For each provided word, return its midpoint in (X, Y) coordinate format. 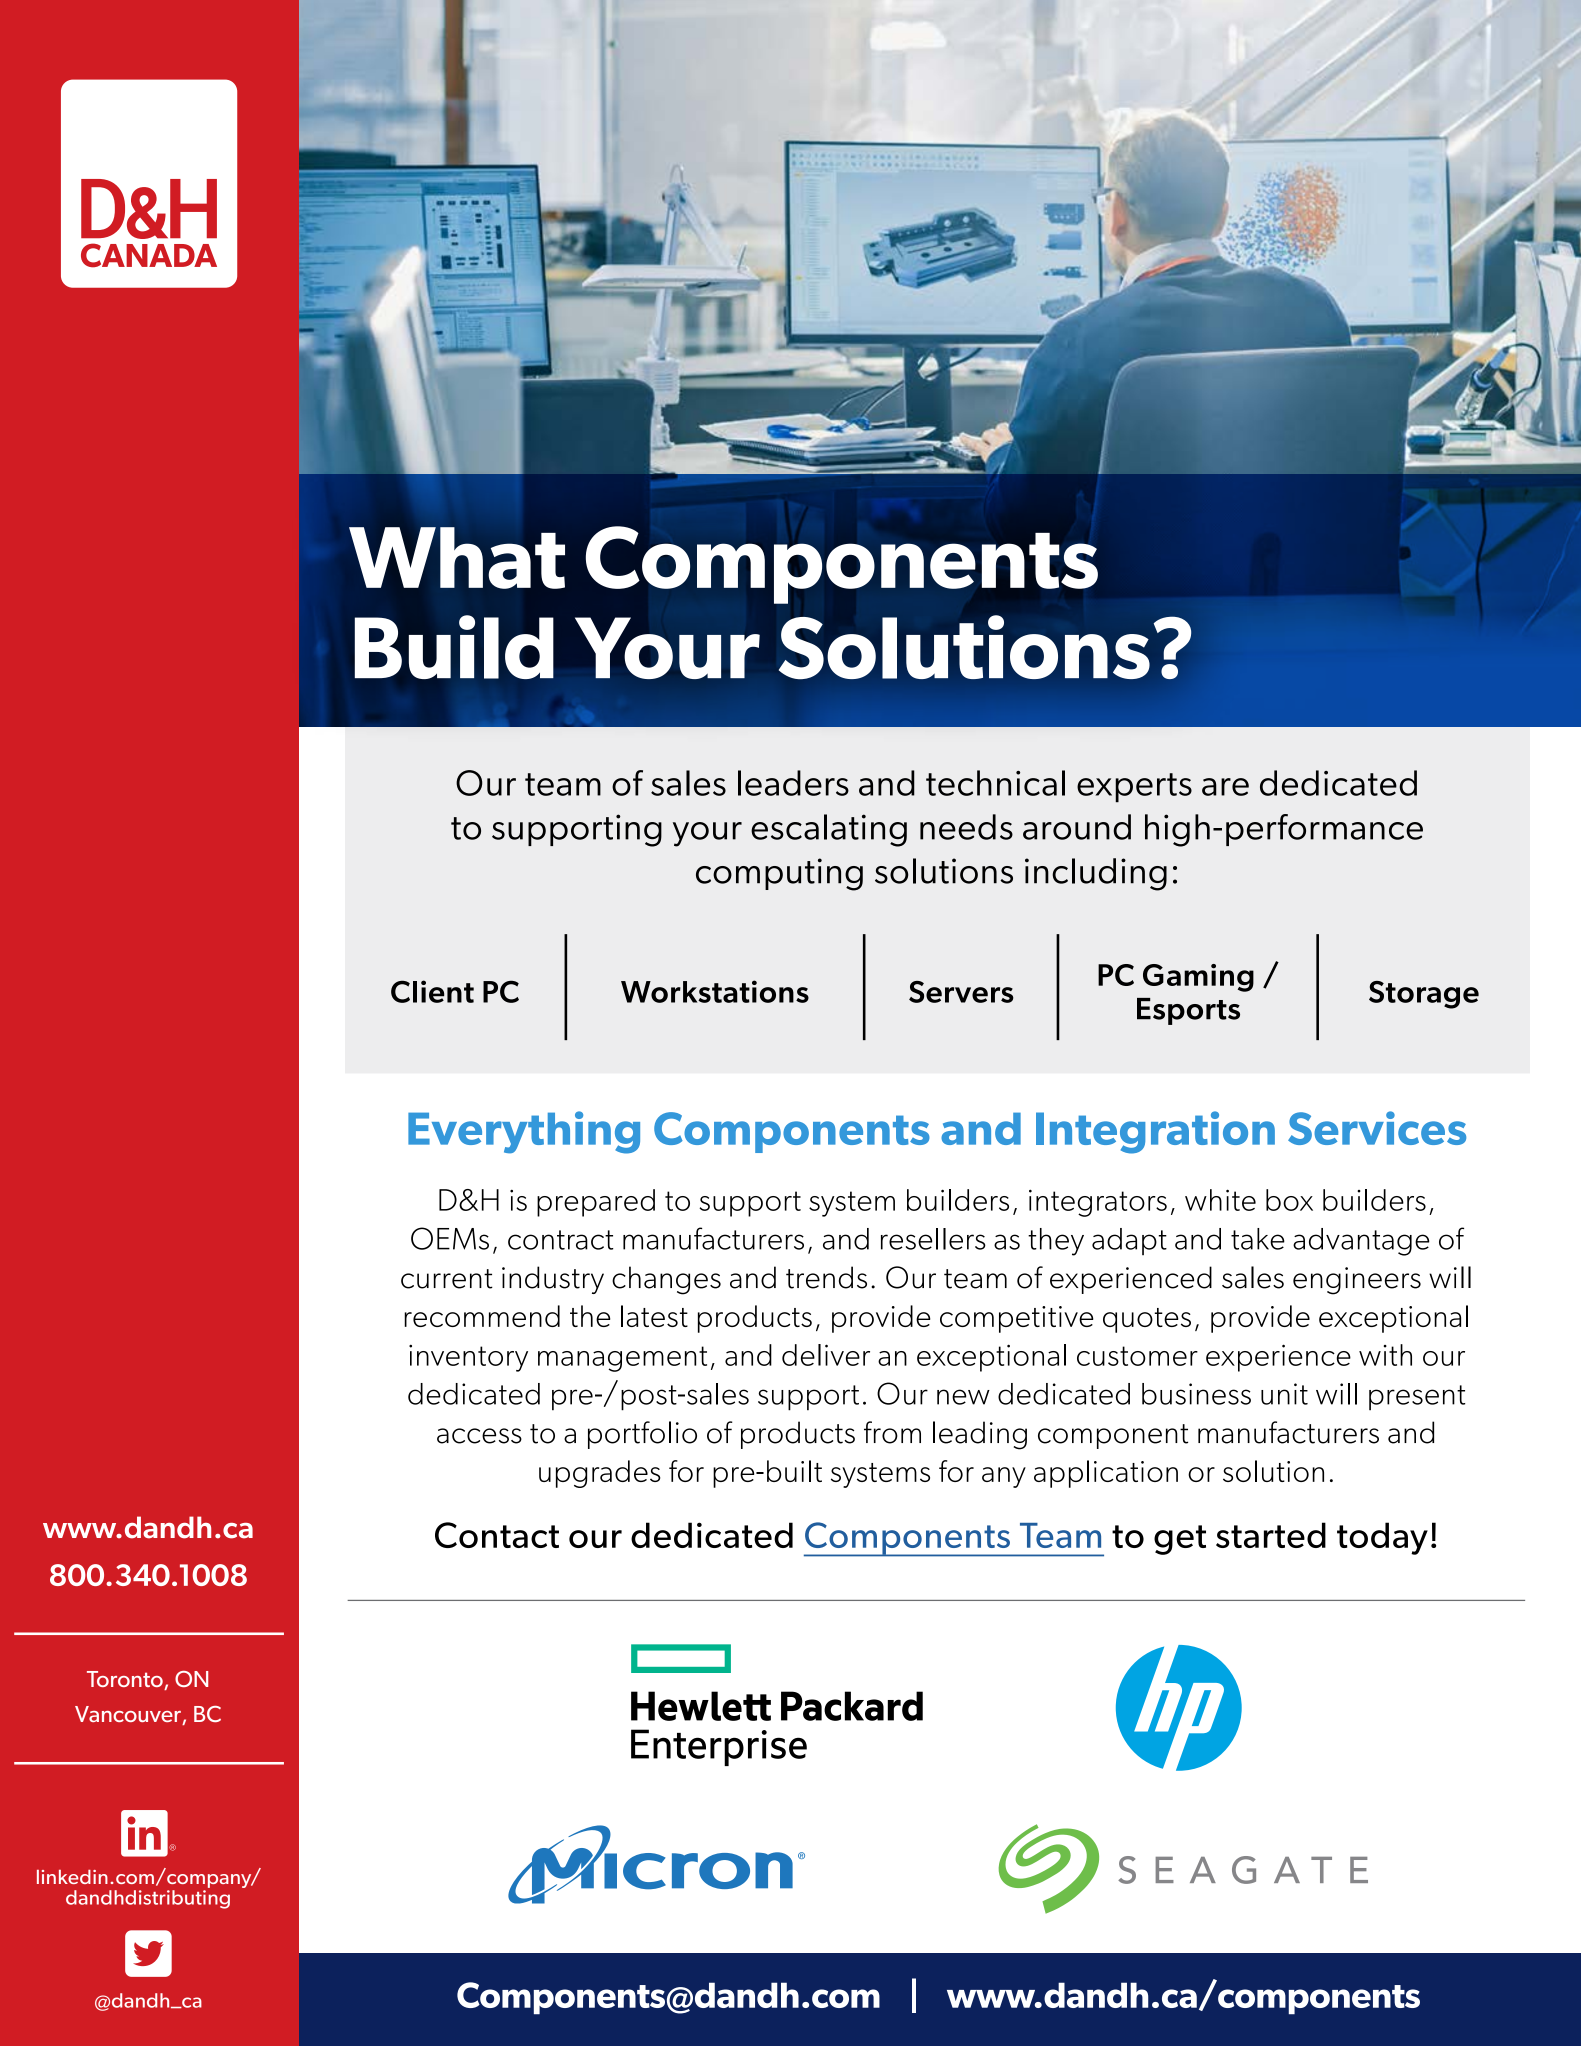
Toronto (126, 1680)
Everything (524, 1132)
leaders (793, 783)
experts (1134, 788)
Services (1377, 1128)
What (457, 558)
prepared (596, 1203)
